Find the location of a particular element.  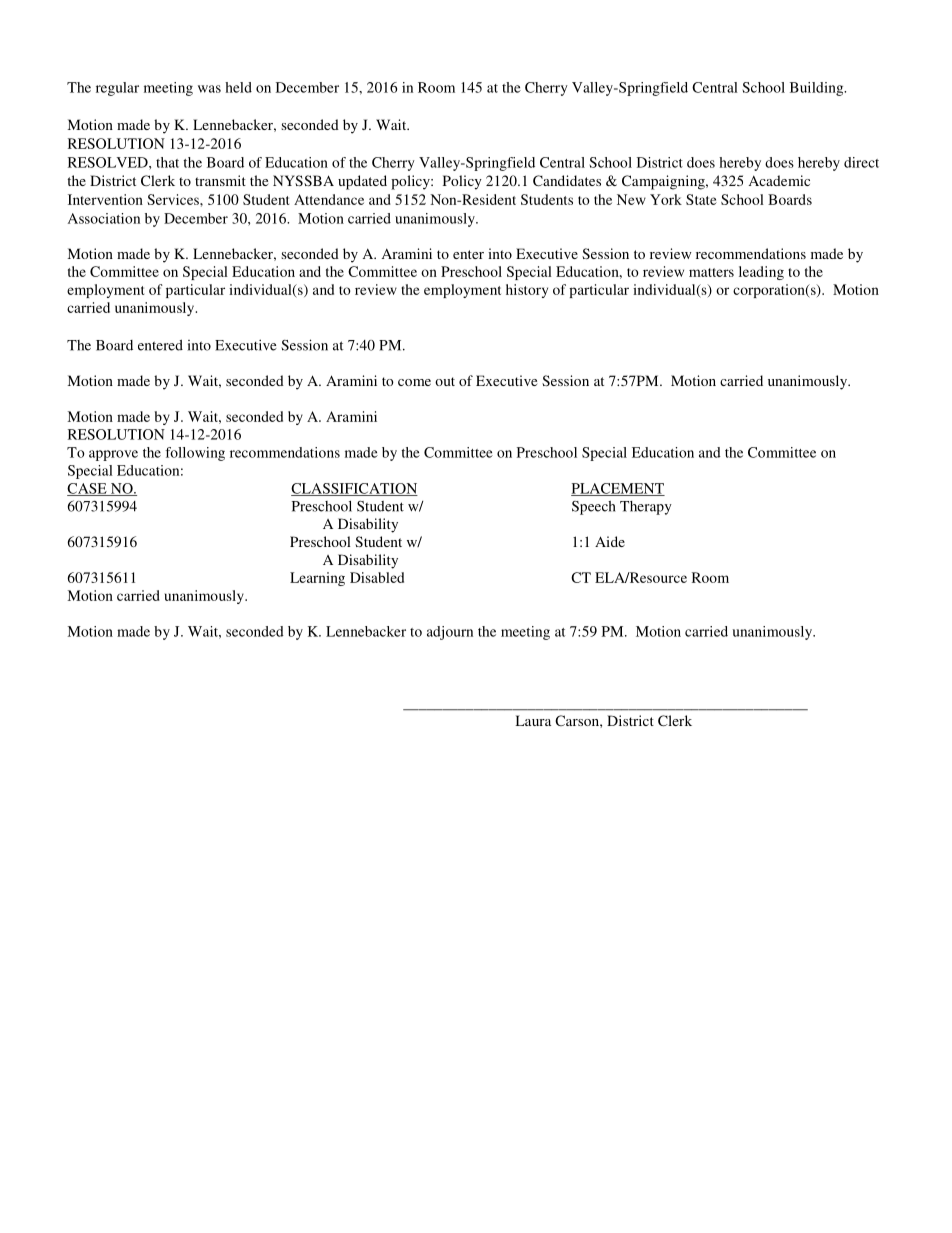

Learning is located at coordinates (317, 579).
